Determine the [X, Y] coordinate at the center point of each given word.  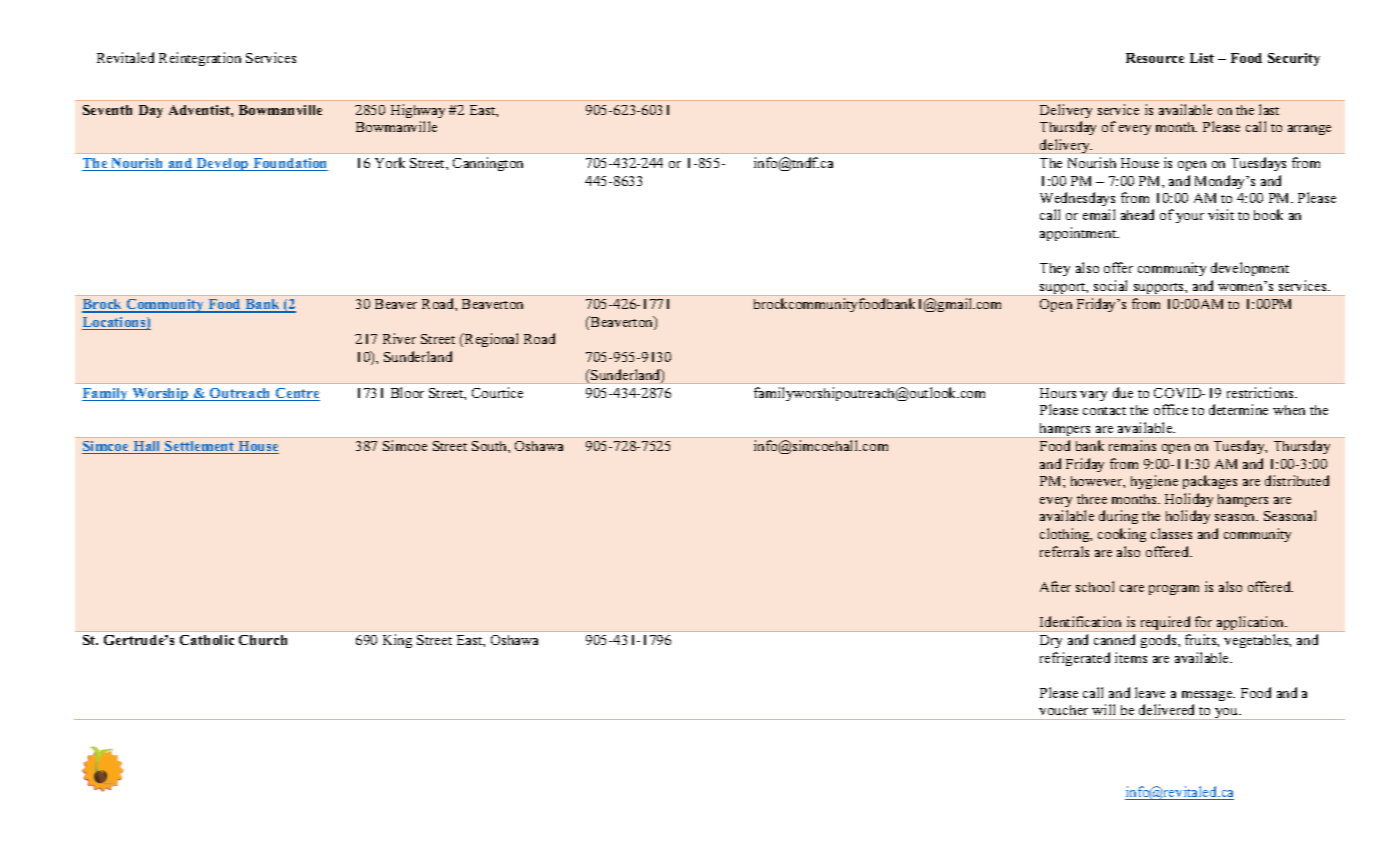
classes [1171, 533]
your [1190, 218]
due [1123, 392]
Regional [490, 340]
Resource [1155, 58]
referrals [1064, 551]
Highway [418, 111]
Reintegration [200, 59]
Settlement [200, 447]
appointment [1079, 234]
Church [263, 640]
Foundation [289, 164]
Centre [296, 394]
